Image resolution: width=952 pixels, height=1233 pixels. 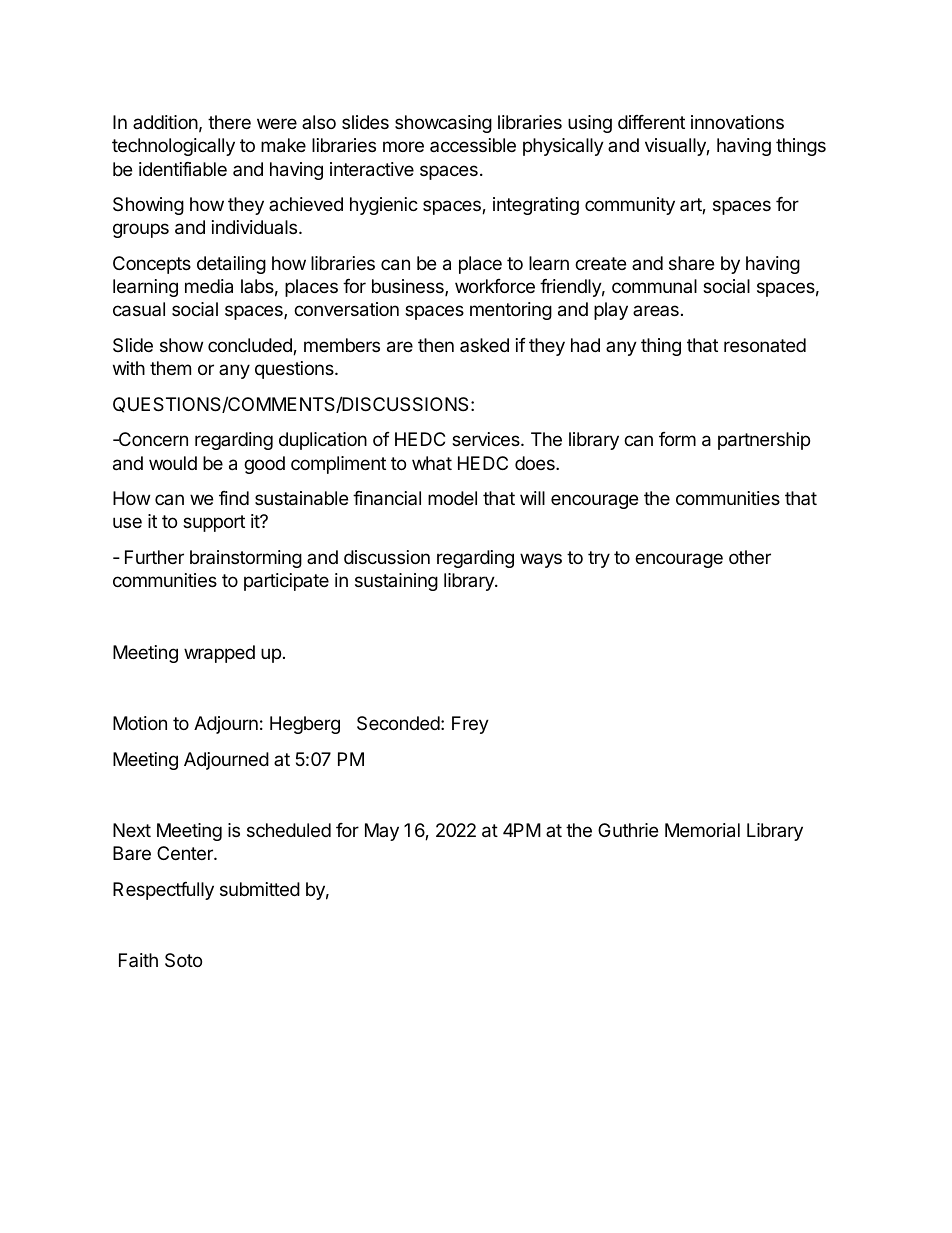 What do you see at coordinates (173, 147) in the image?
I see `technologically` at bounding box center [173, 147].
